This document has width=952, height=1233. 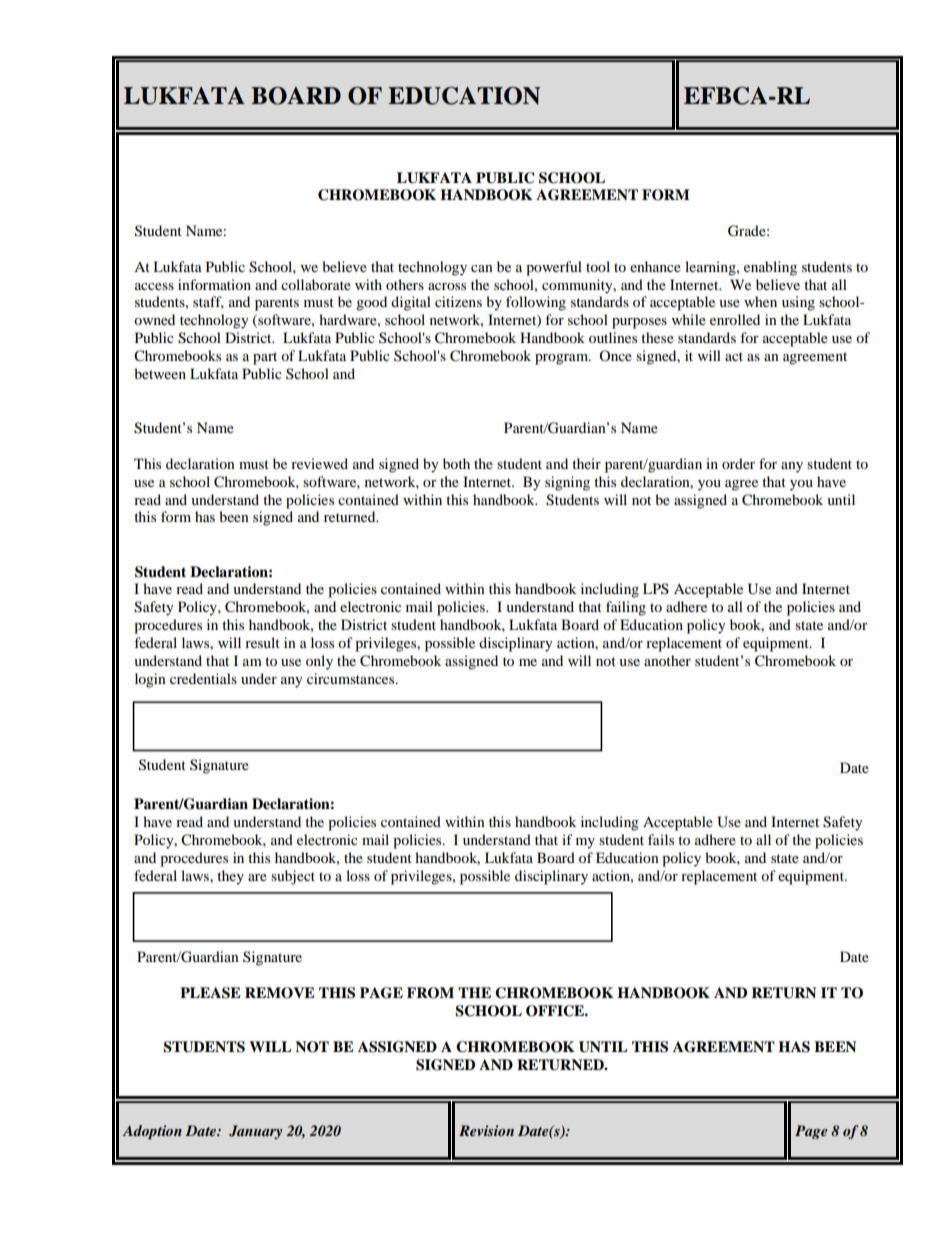 What do you see at coordinates (760, 301) in the document?
I see `when` at bounding box center [760, 301].
